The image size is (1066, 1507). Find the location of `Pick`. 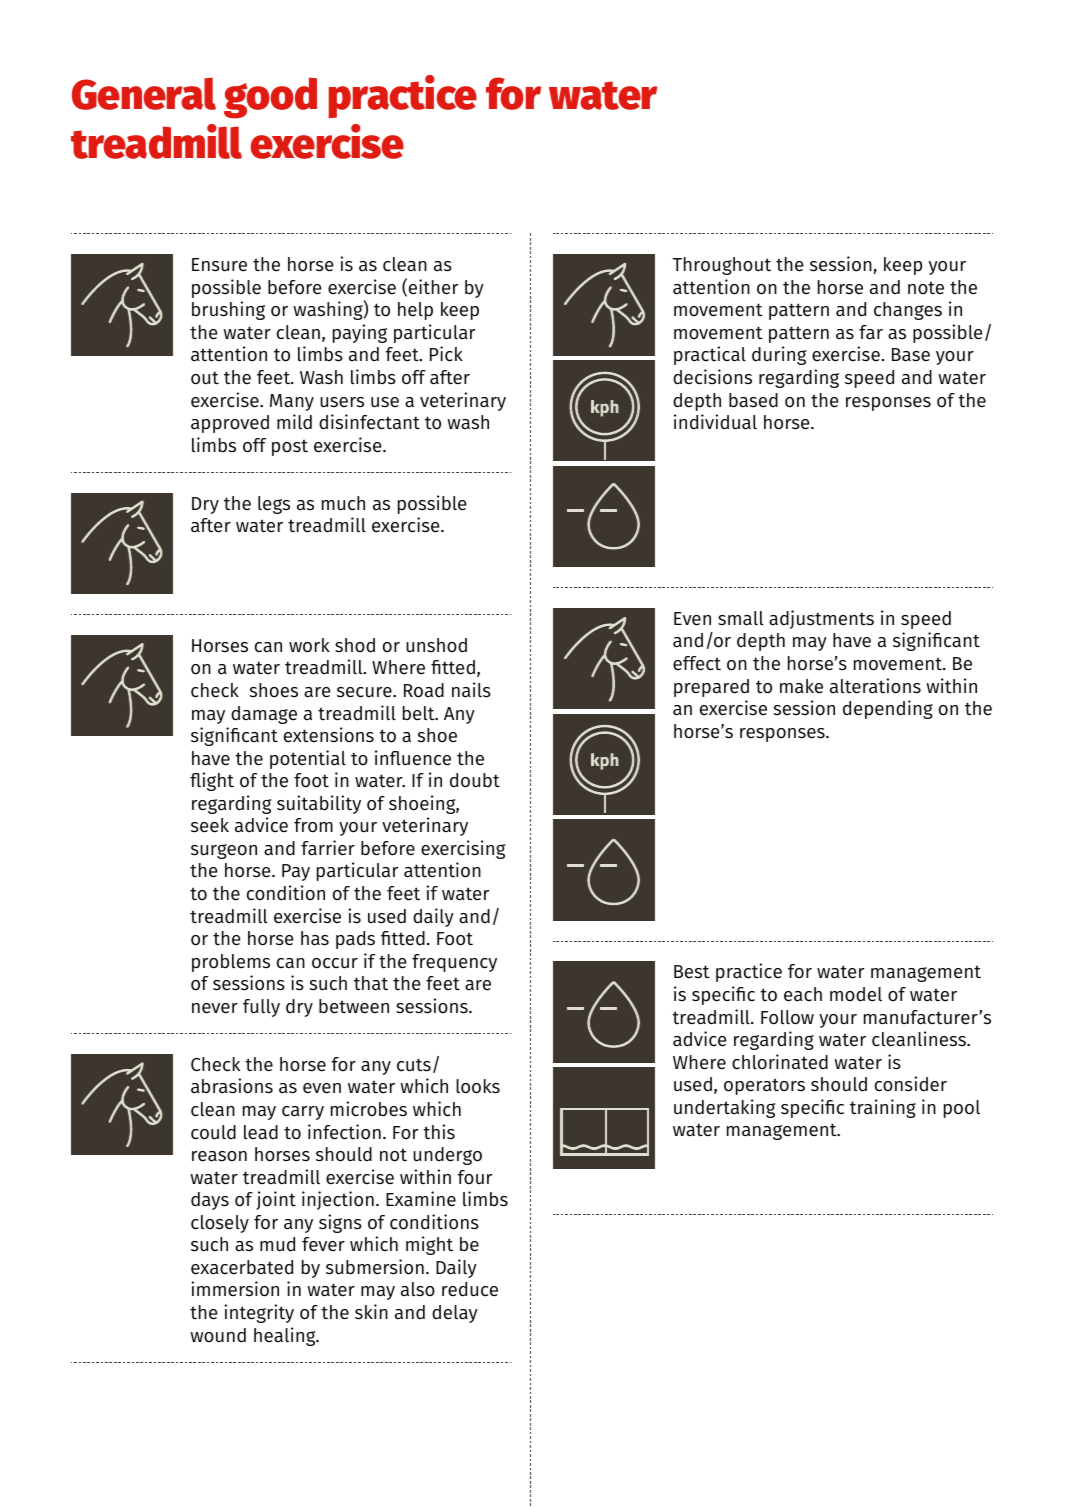

Pick is located at coordinates (446, 354).
